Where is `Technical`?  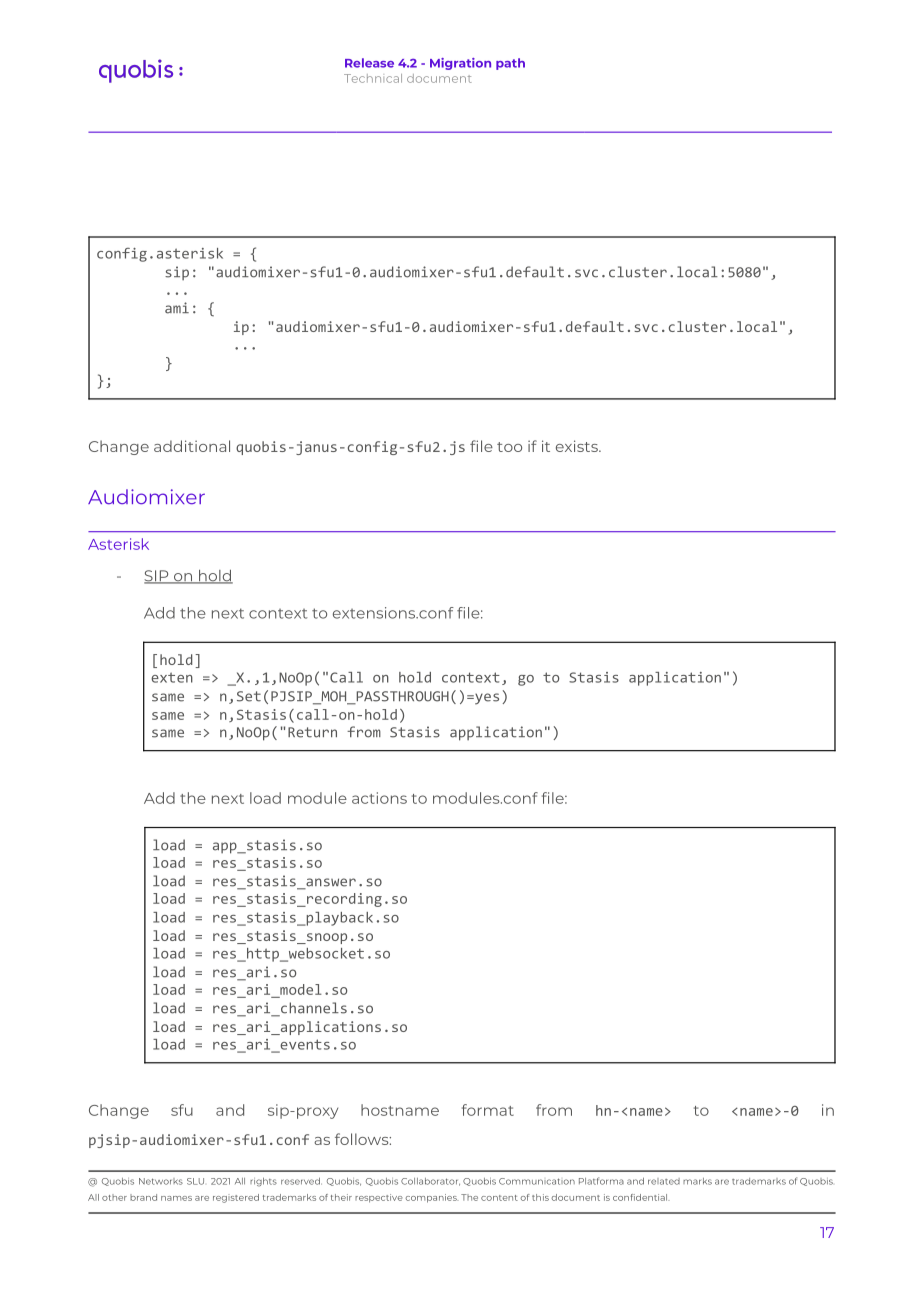
Technical is located at coordinates (373, 78).
